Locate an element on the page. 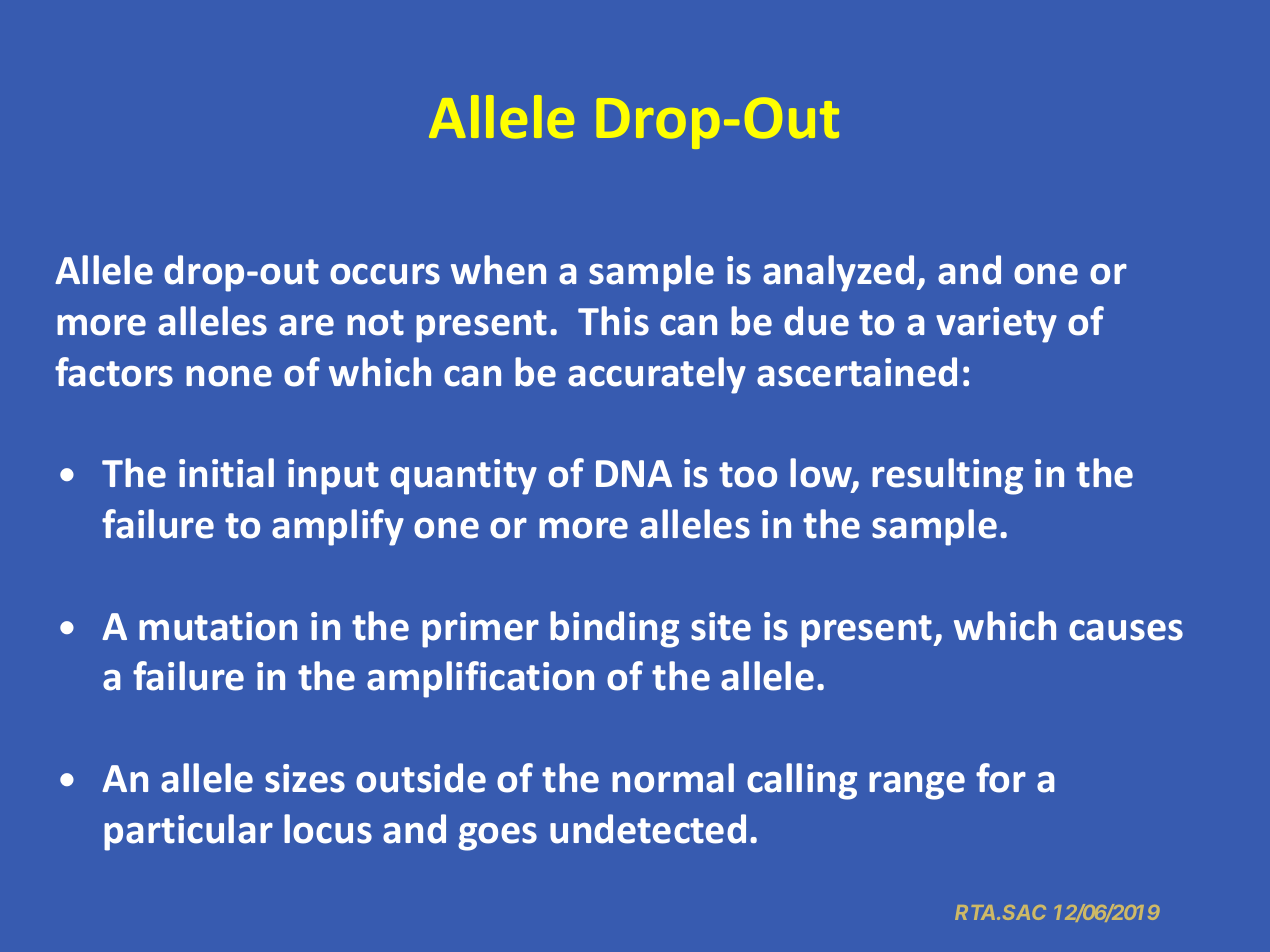  range is located at coordinates (917, 786).
